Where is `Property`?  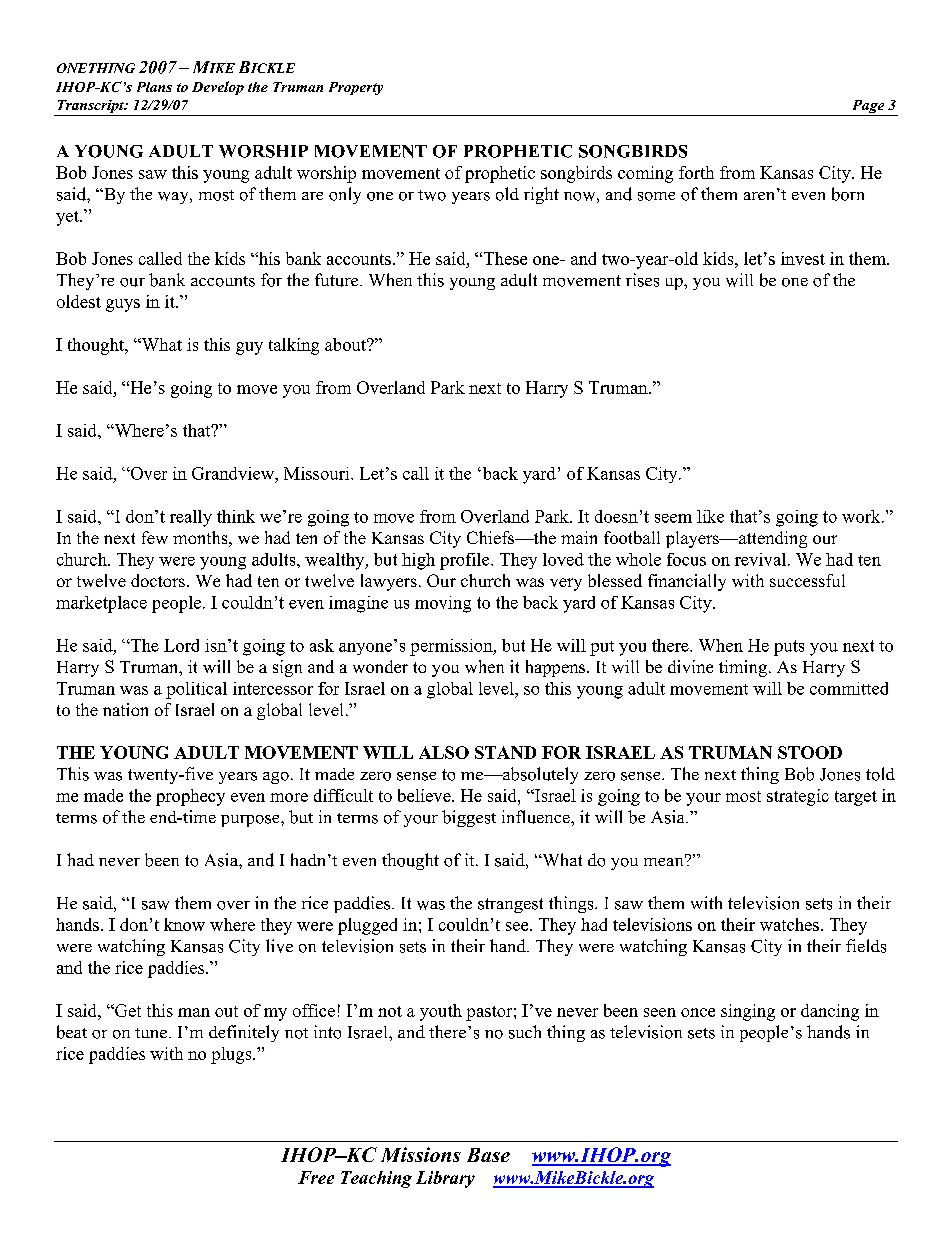 Property is located at coordinates (356, 88).
